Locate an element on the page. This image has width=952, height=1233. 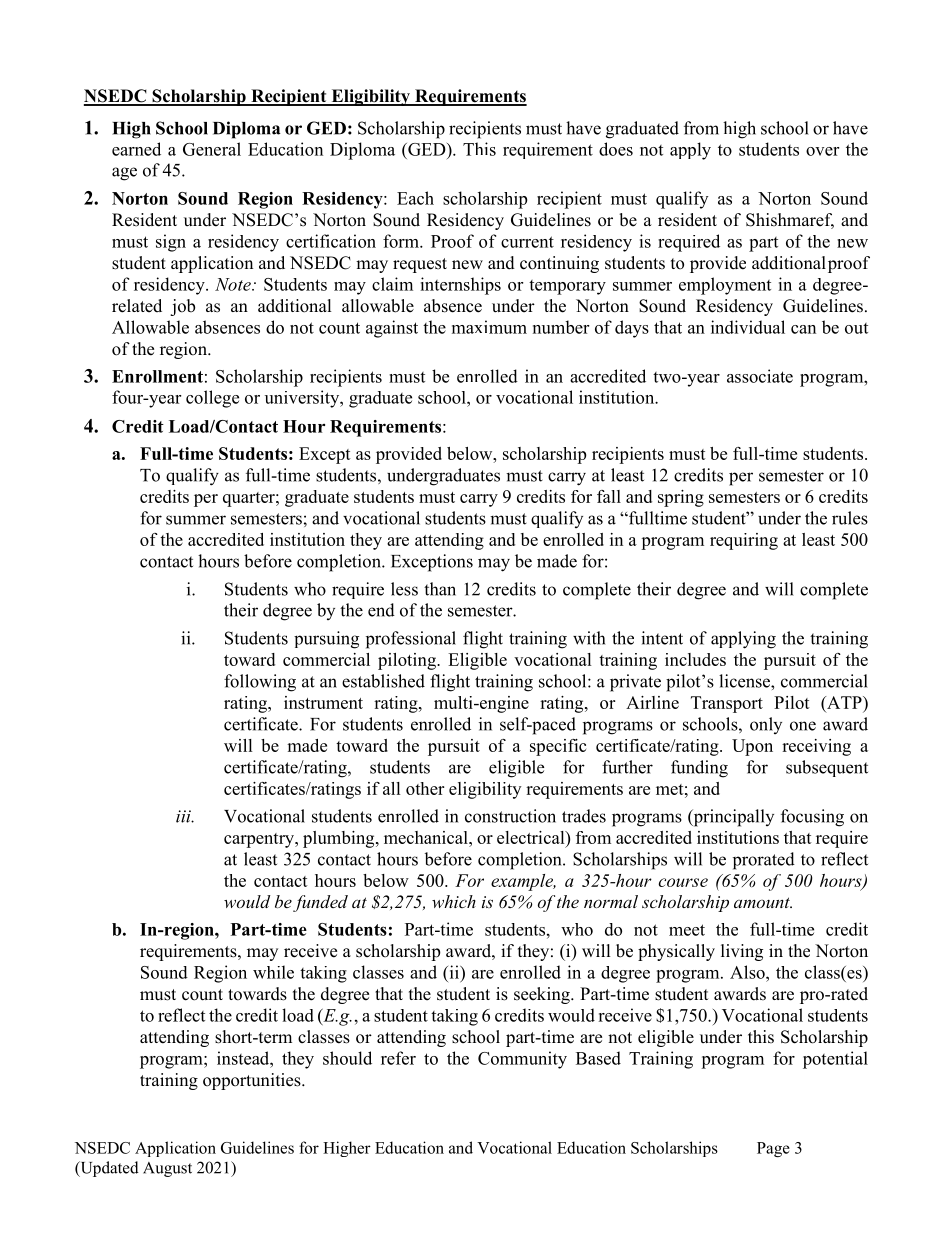
Each is located at coordinates (415, 198).
